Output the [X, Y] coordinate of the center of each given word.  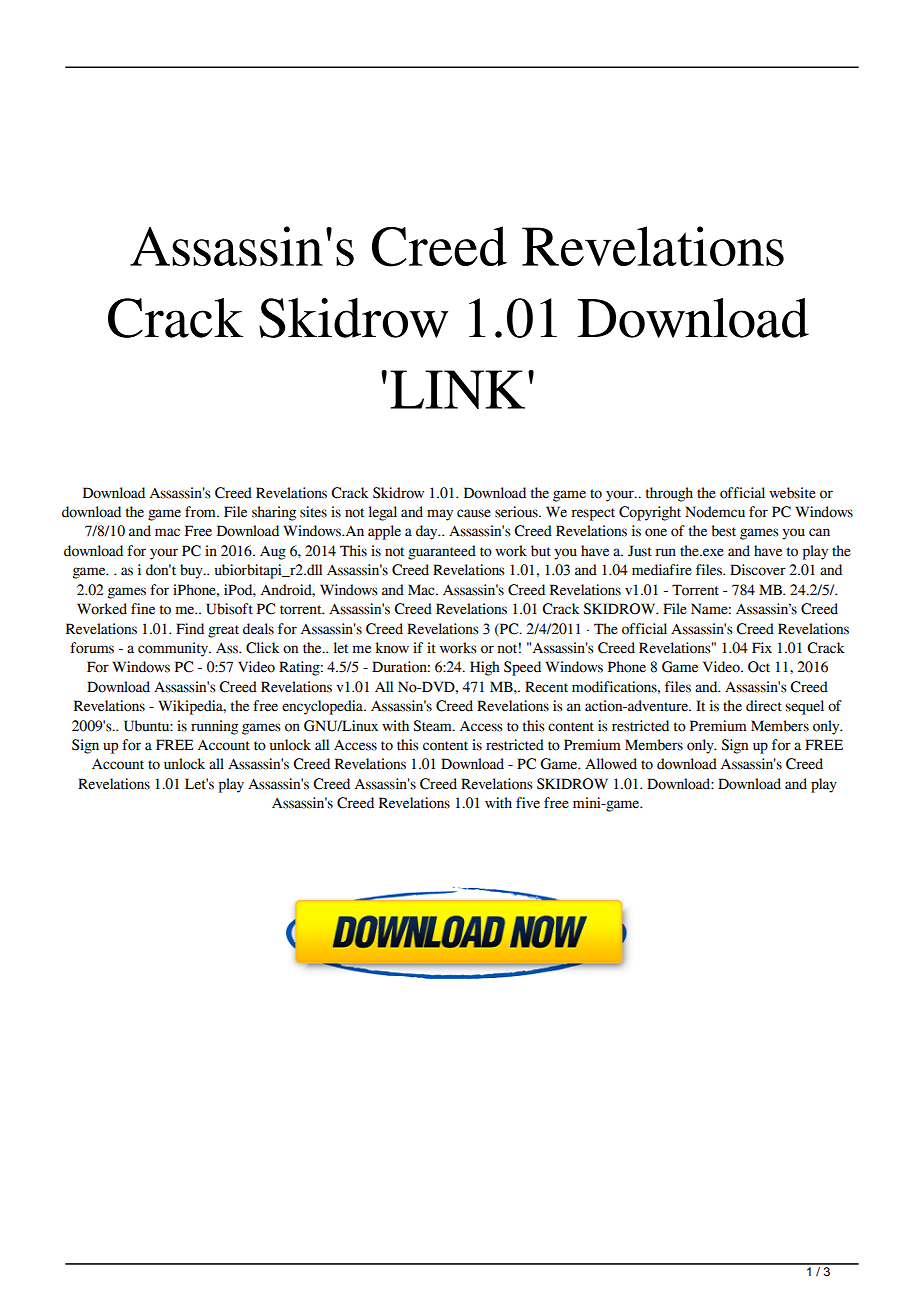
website [792, 493]
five [528, 803]
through [669, 494]
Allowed [611, 764]
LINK [457, 389]
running [214, 727]
